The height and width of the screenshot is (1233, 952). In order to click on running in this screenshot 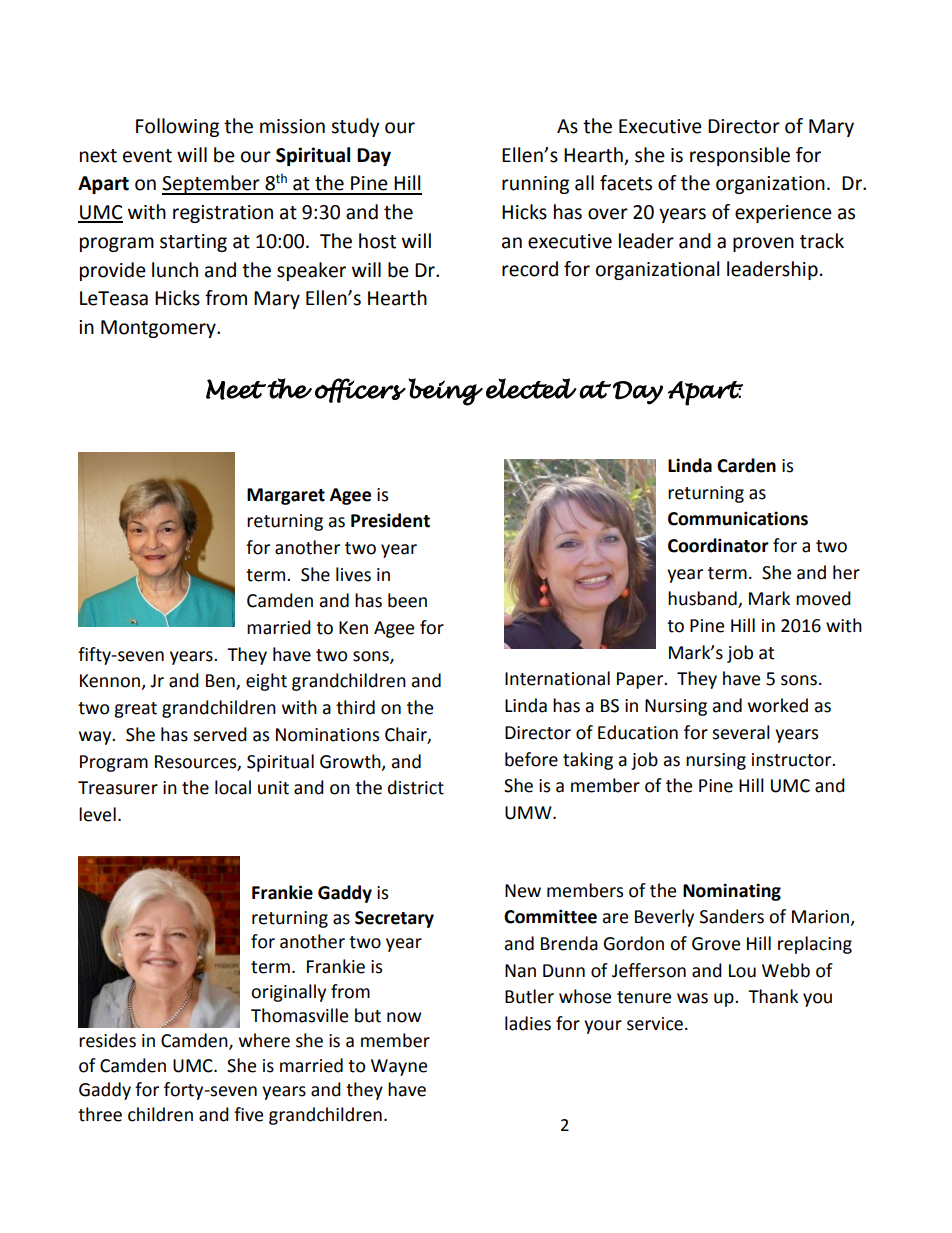, I will do `click(535, 185)`.
